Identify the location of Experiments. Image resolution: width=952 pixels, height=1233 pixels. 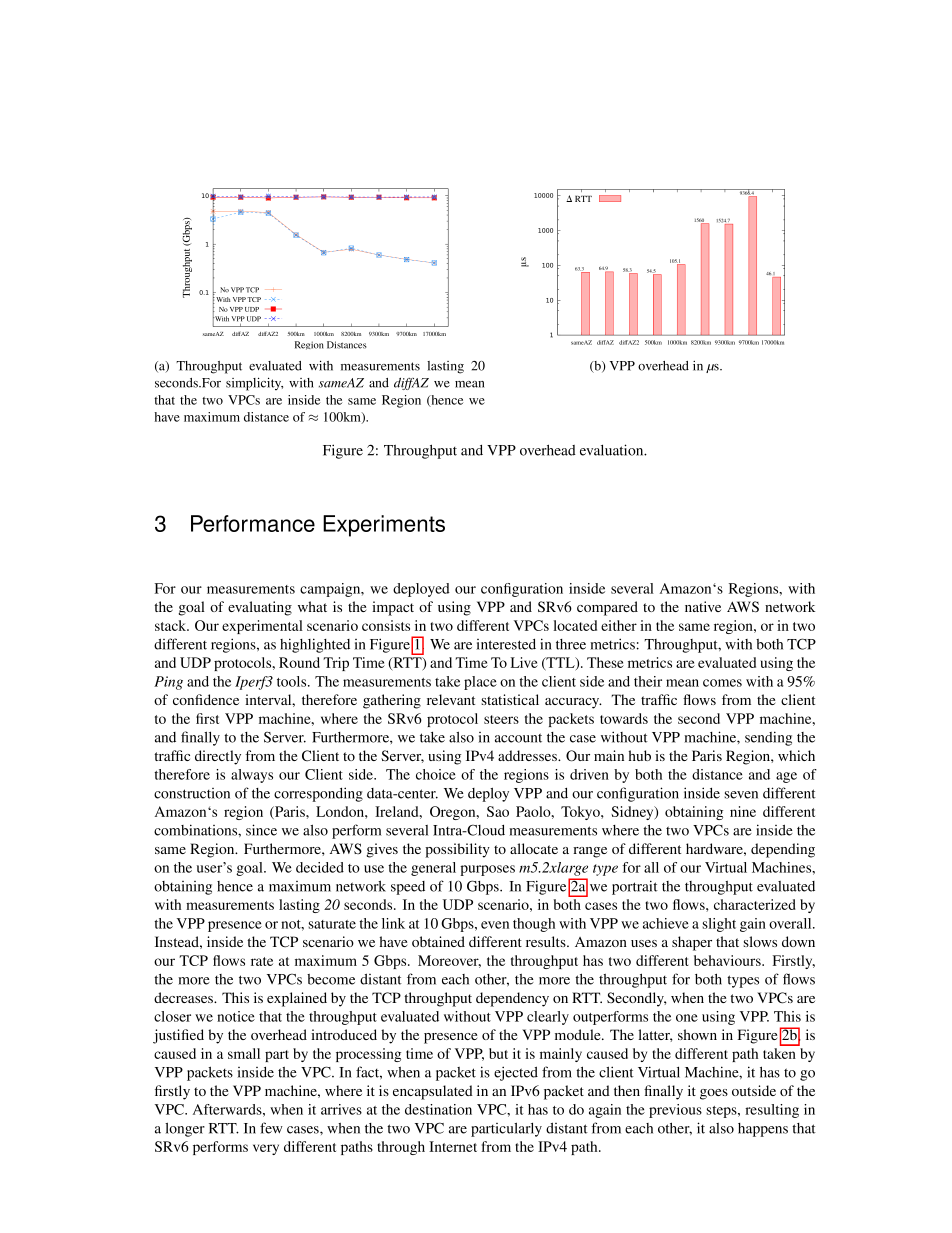
(384, 526).
